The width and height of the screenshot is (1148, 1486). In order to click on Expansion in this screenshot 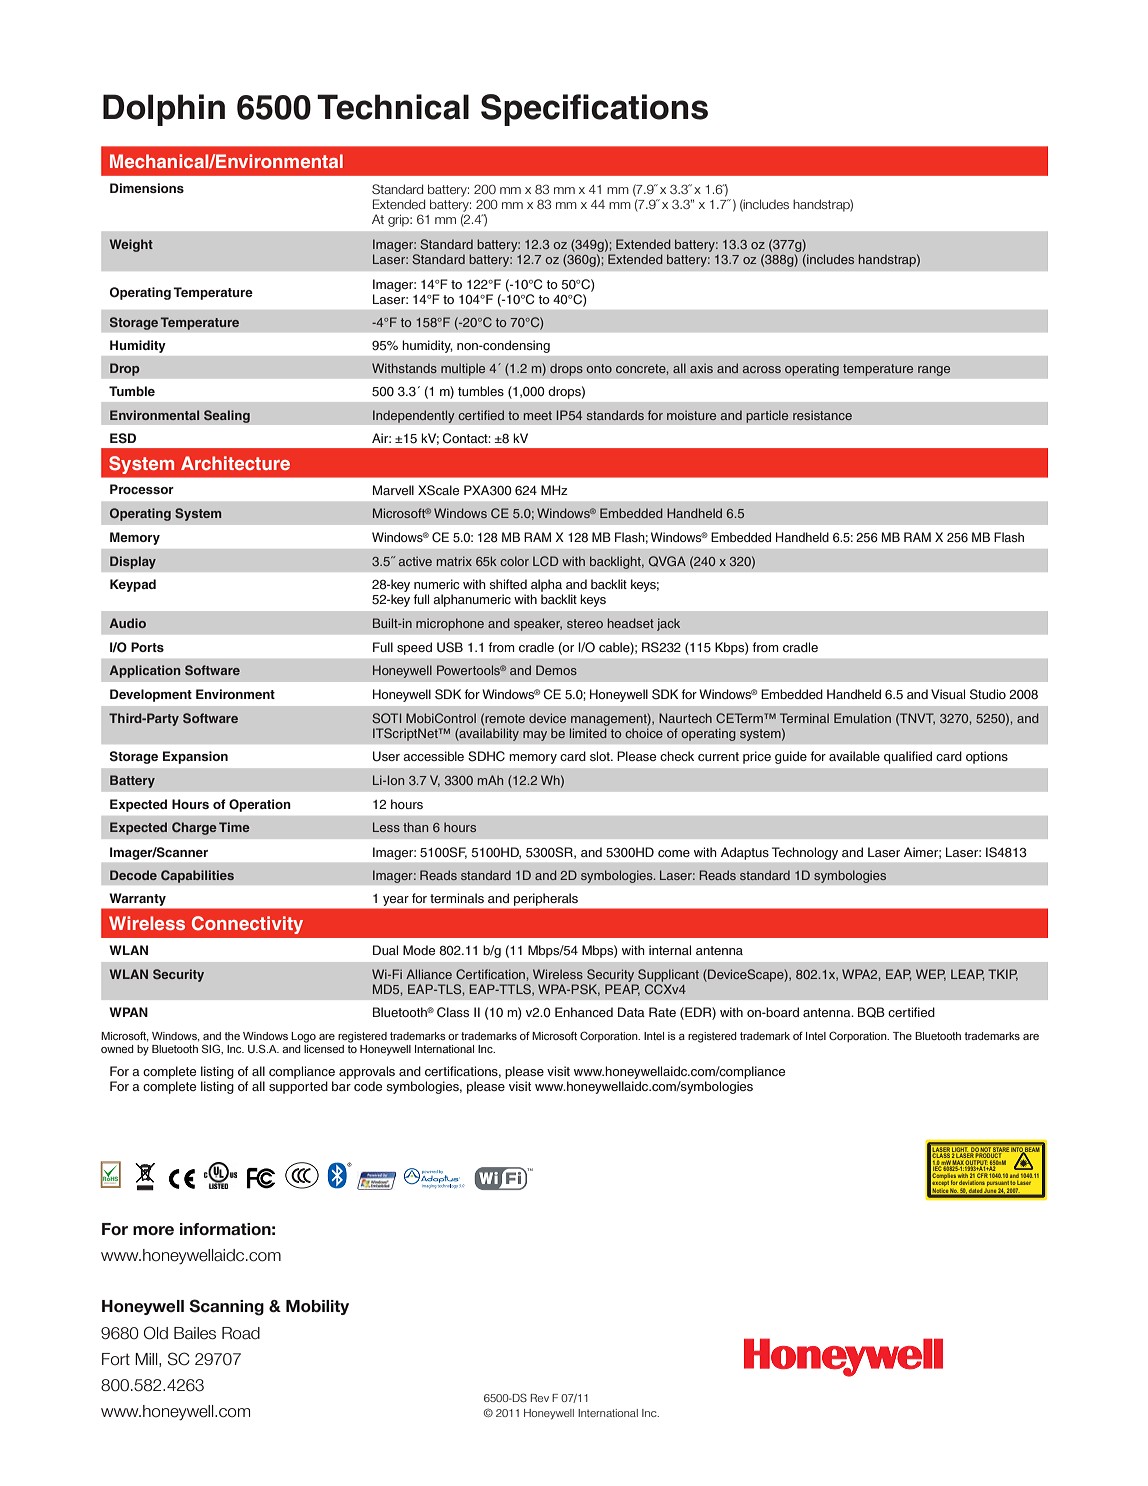, I will do `click(195, 757)`.
